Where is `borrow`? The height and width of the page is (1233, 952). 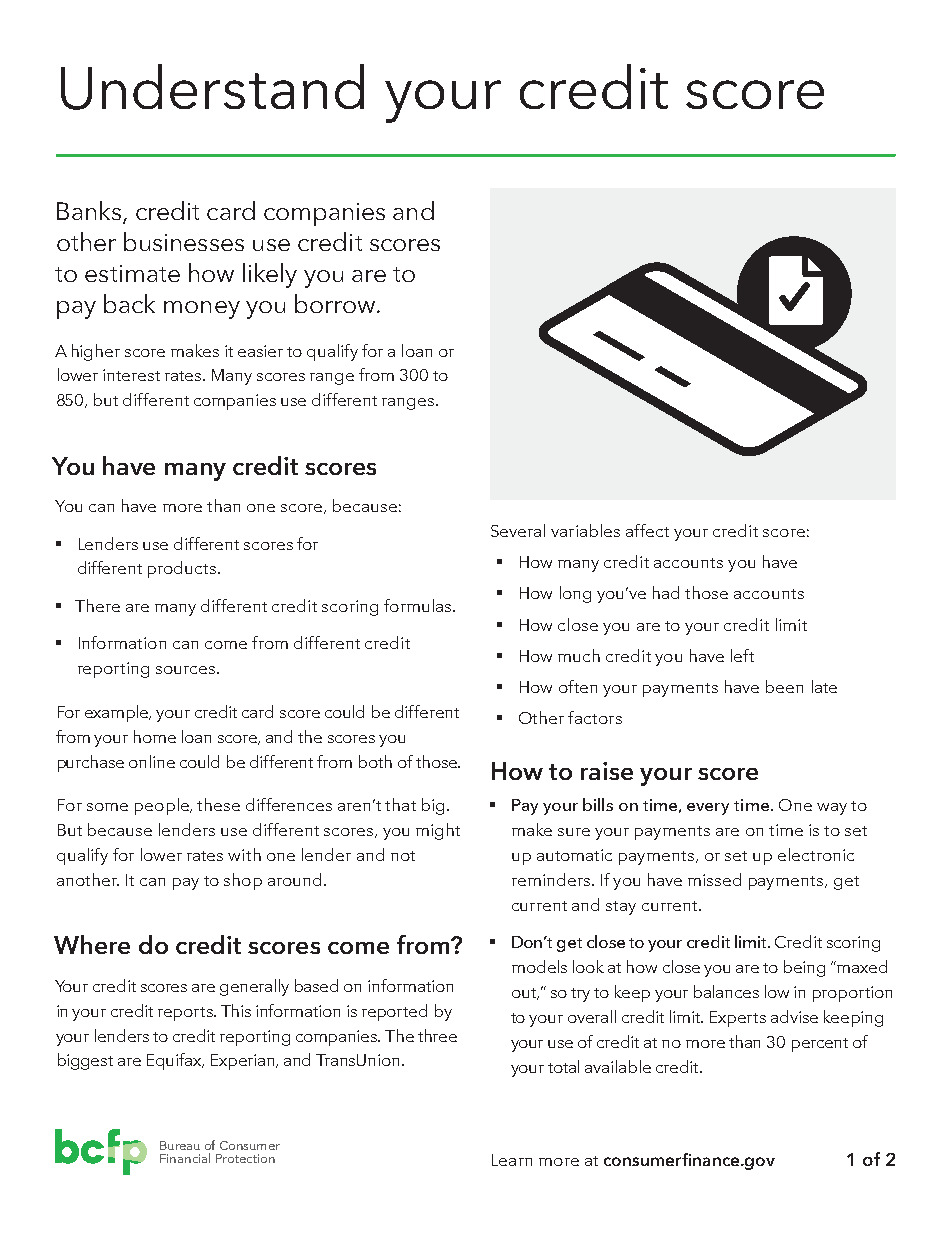 borrow is located at coordinates (336, 303).
